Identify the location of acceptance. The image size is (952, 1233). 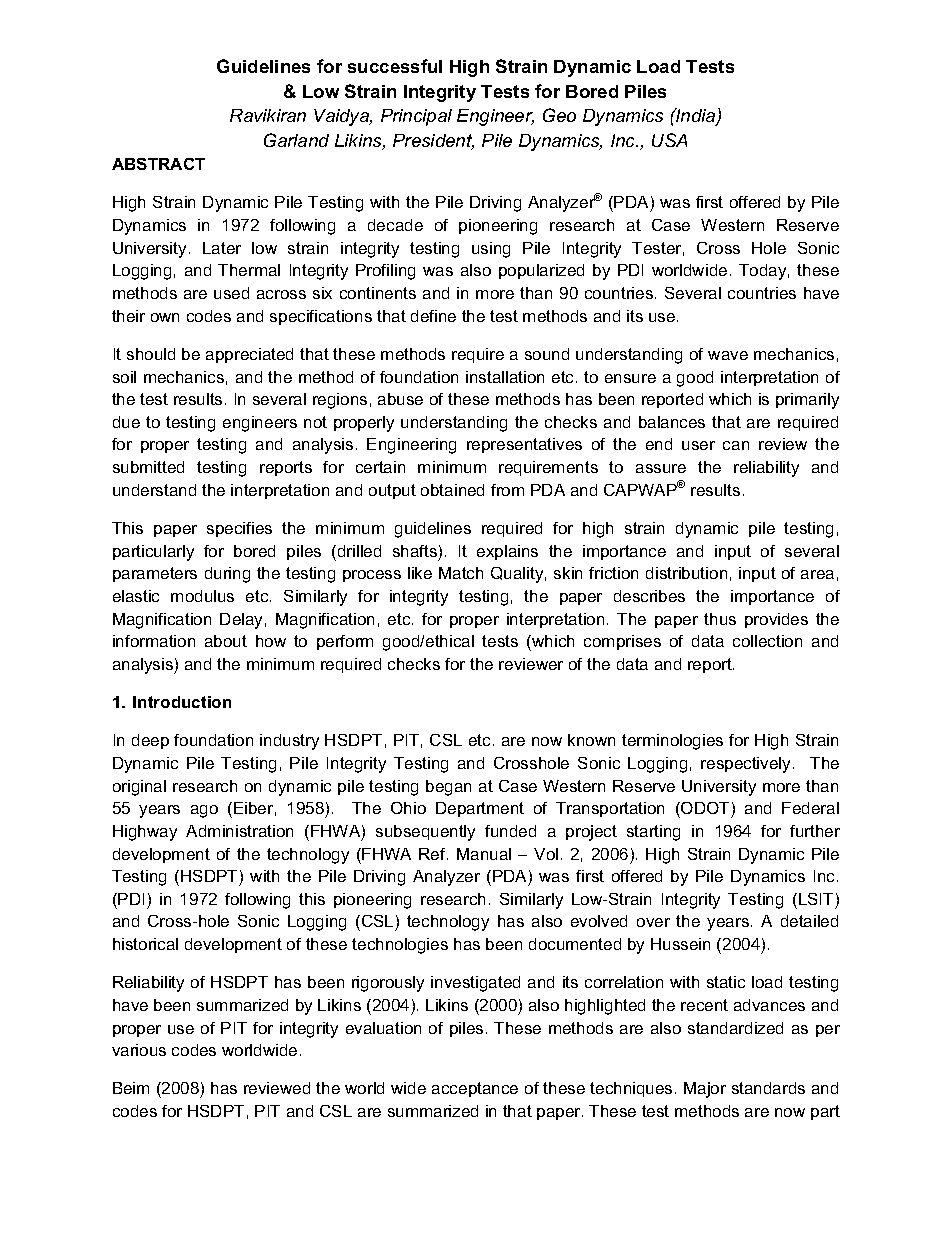
(475, 1089).
